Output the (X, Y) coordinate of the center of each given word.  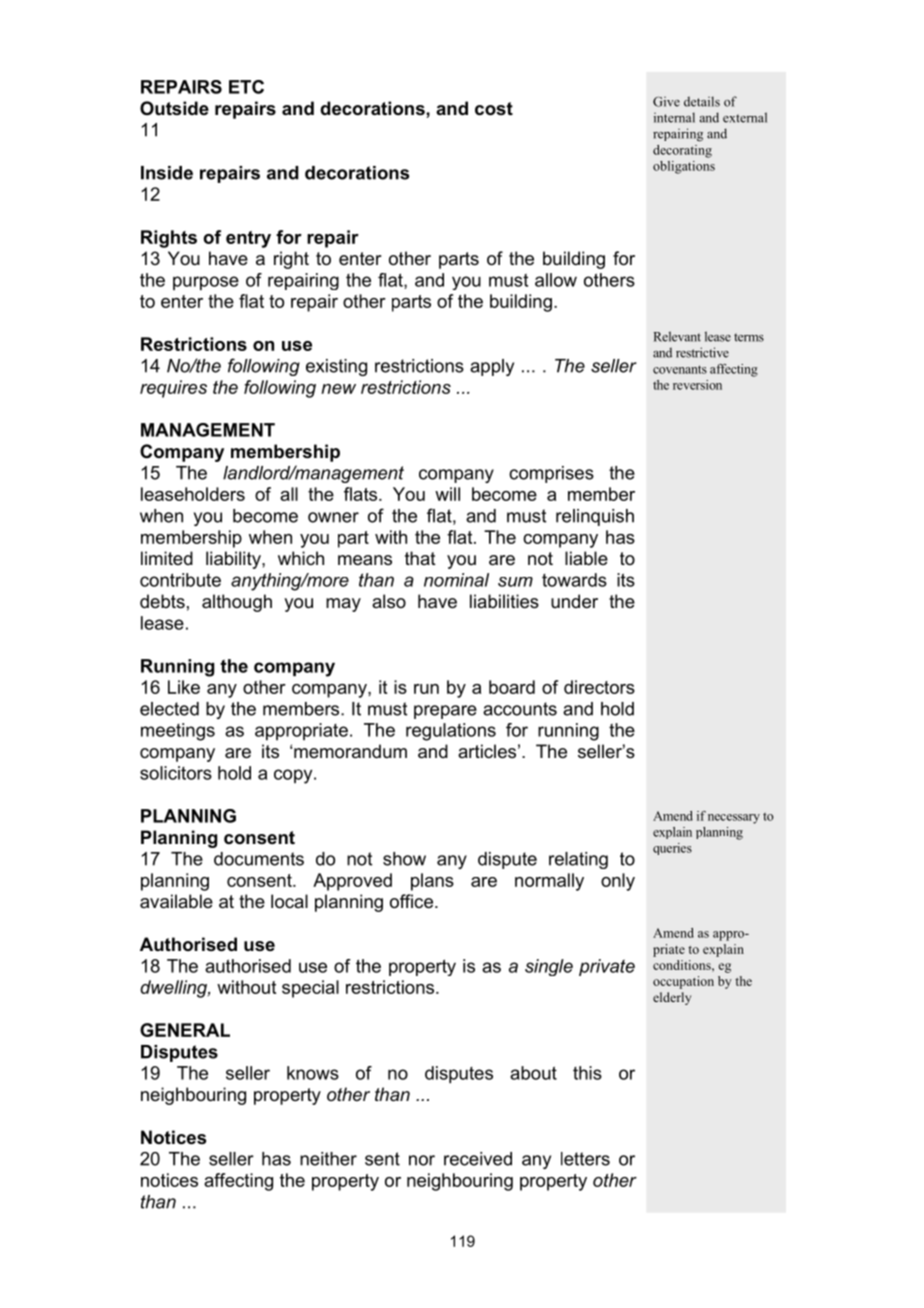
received (478, 1159)
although (237, 603)
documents (259, 859)
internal (674, 117)
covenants (680, 369)
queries (672, 849)
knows (313, 1073)
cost (494, 109)
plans (432, 882)
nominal (456, 580)
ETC (246, 87)
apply (492, 367)
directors (599, 687)
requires (173, 389)
